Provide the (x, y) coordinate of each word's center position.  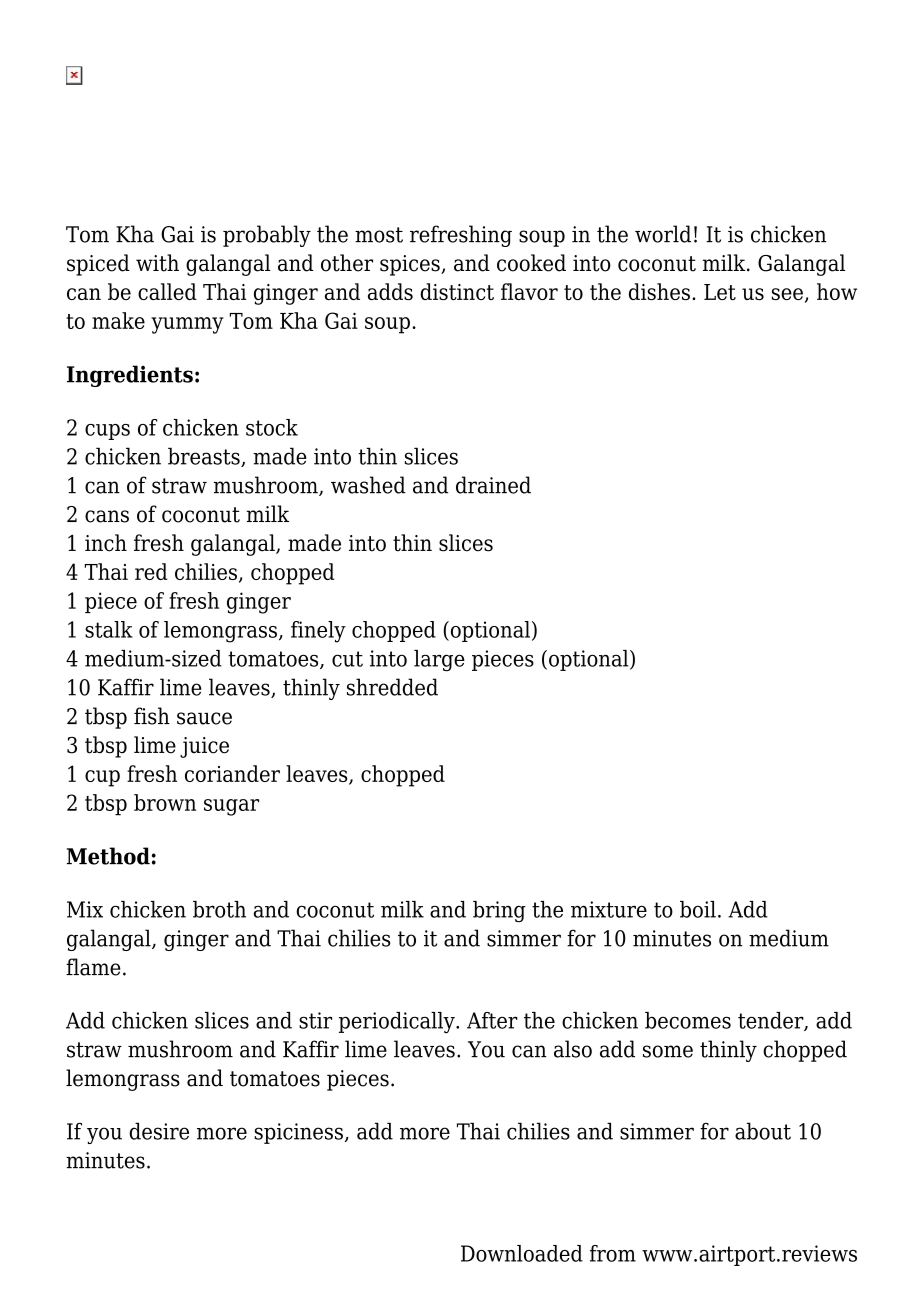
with (157, 263)
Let (720, 292)
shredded (392, 687)
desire (159, 1131)
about (763, 1131)
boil (698, 909)
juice (204, 747)
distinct (457, 291)
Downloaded (522, 1253)
